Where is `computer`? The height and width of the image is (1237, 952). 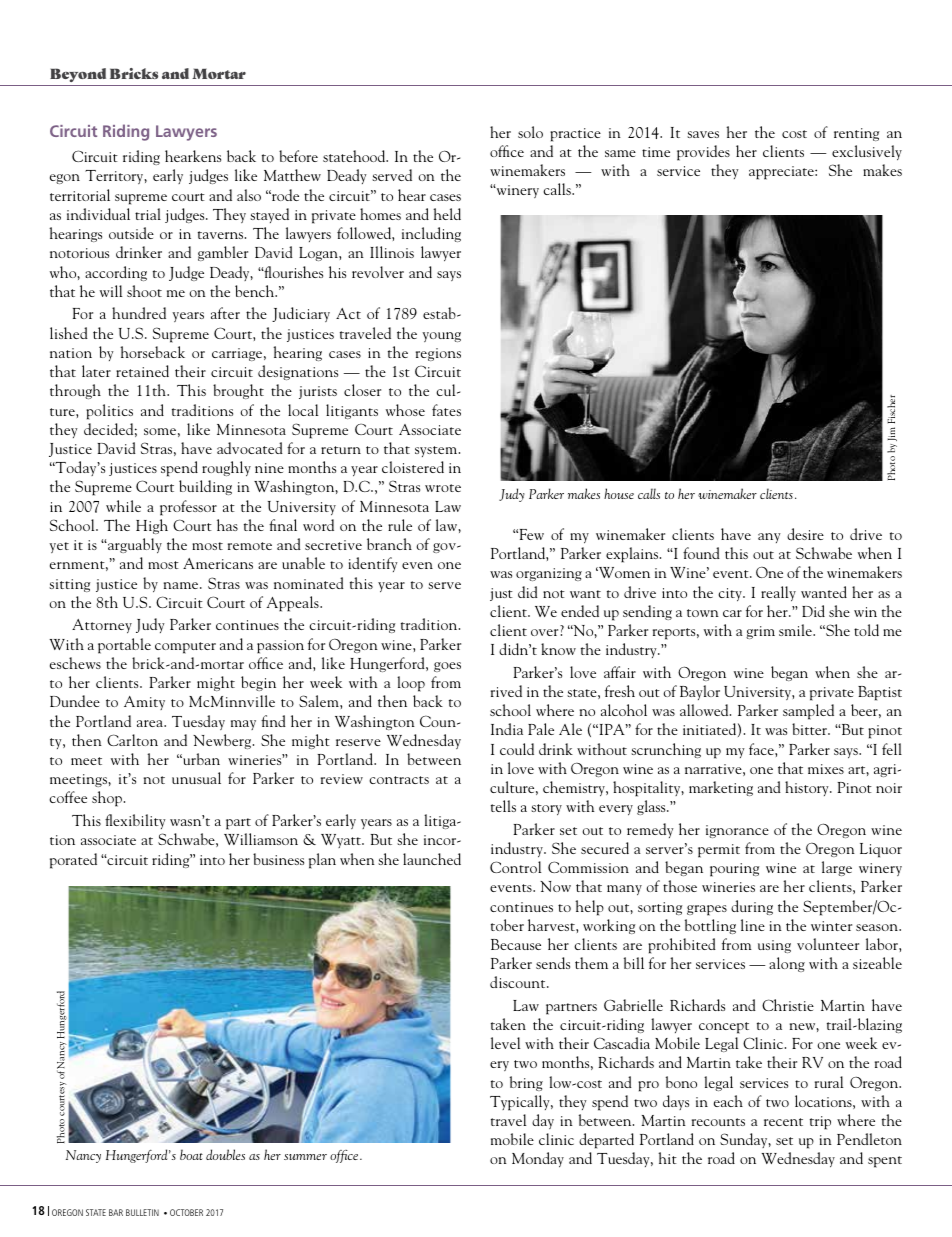 computer is located at coordinates (185, 648).
